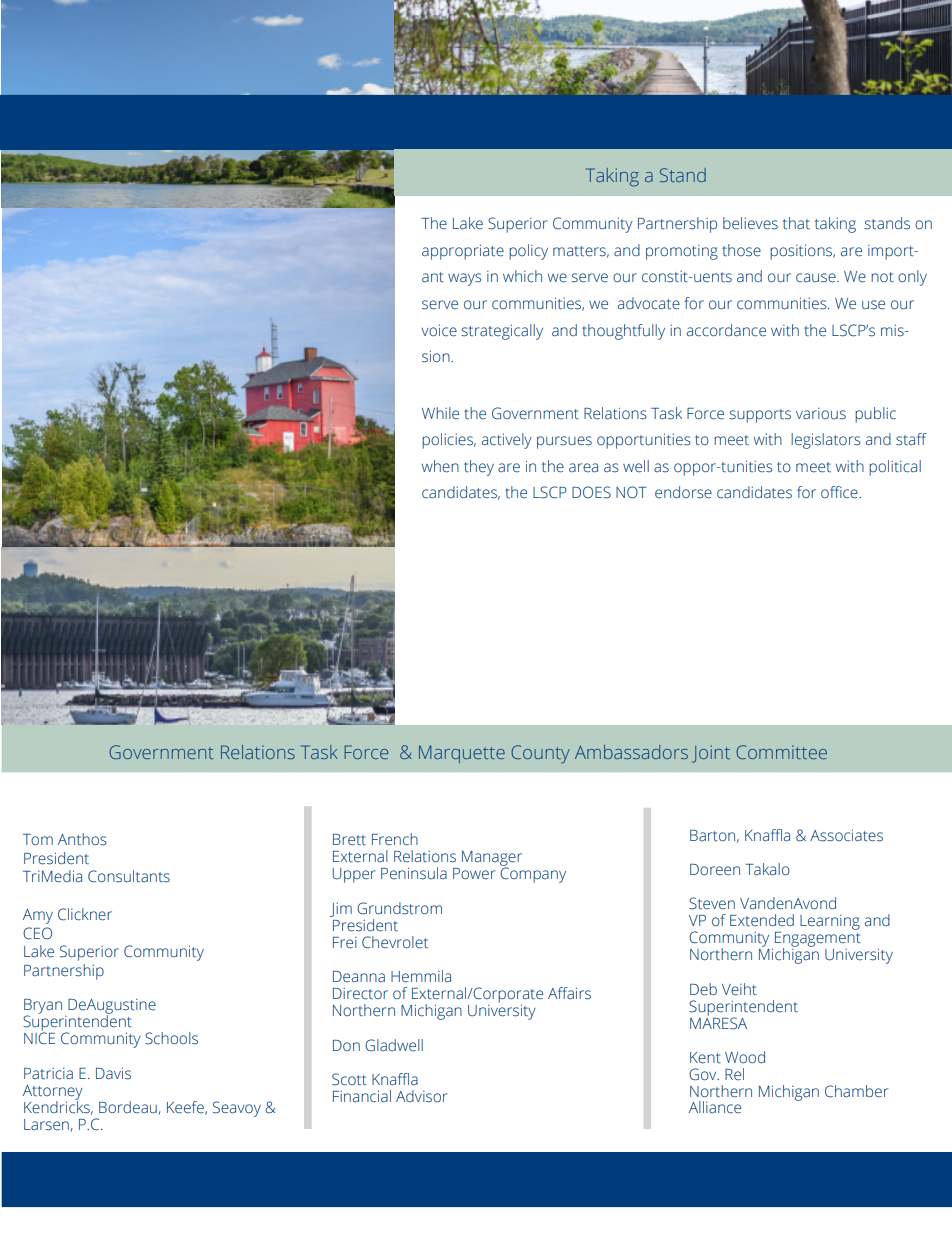 The image size is (952, 1233). I want to click on appropriate, so click(463, 252).
